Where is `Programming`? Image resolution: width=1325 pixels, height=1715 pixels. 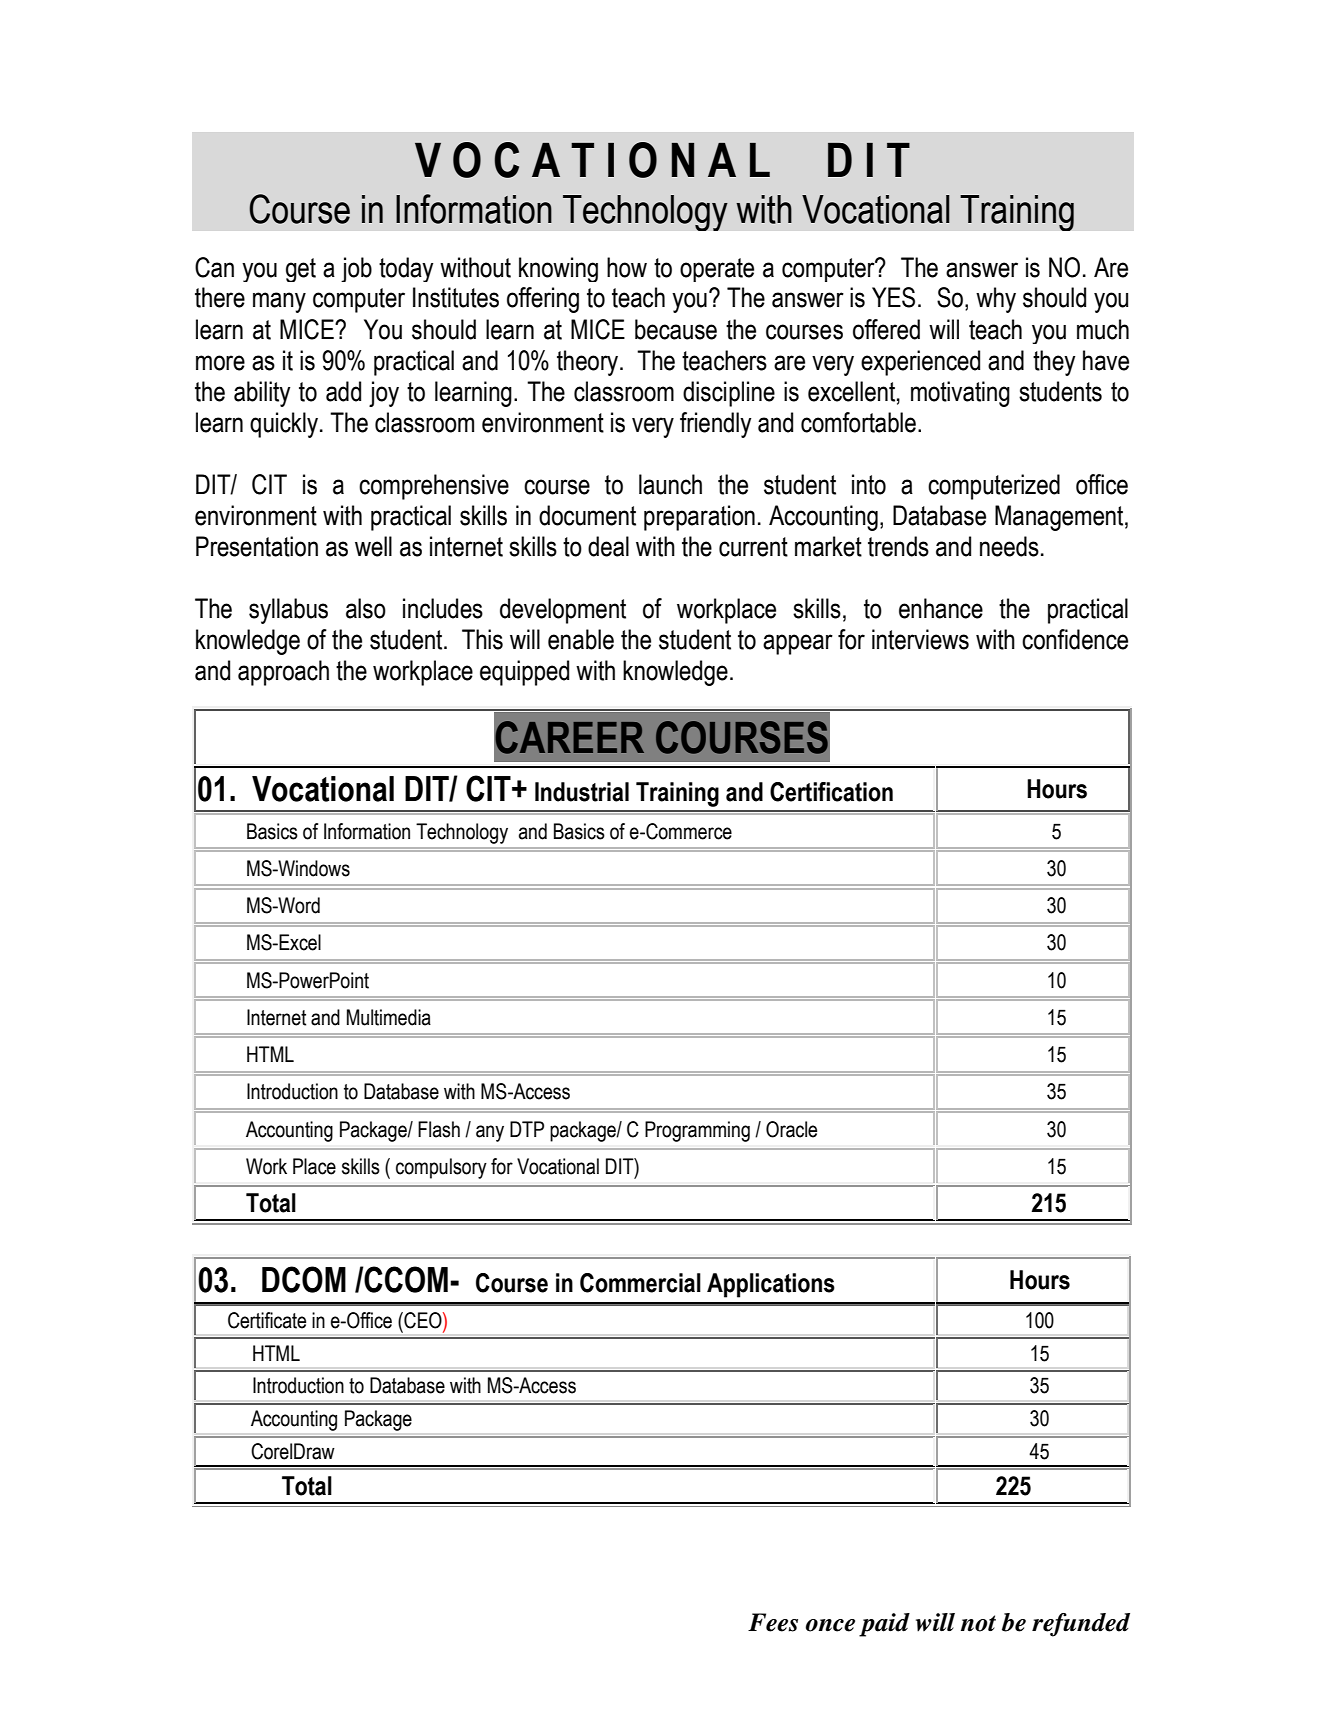 Programming is located at coordinates (697, 1131).
